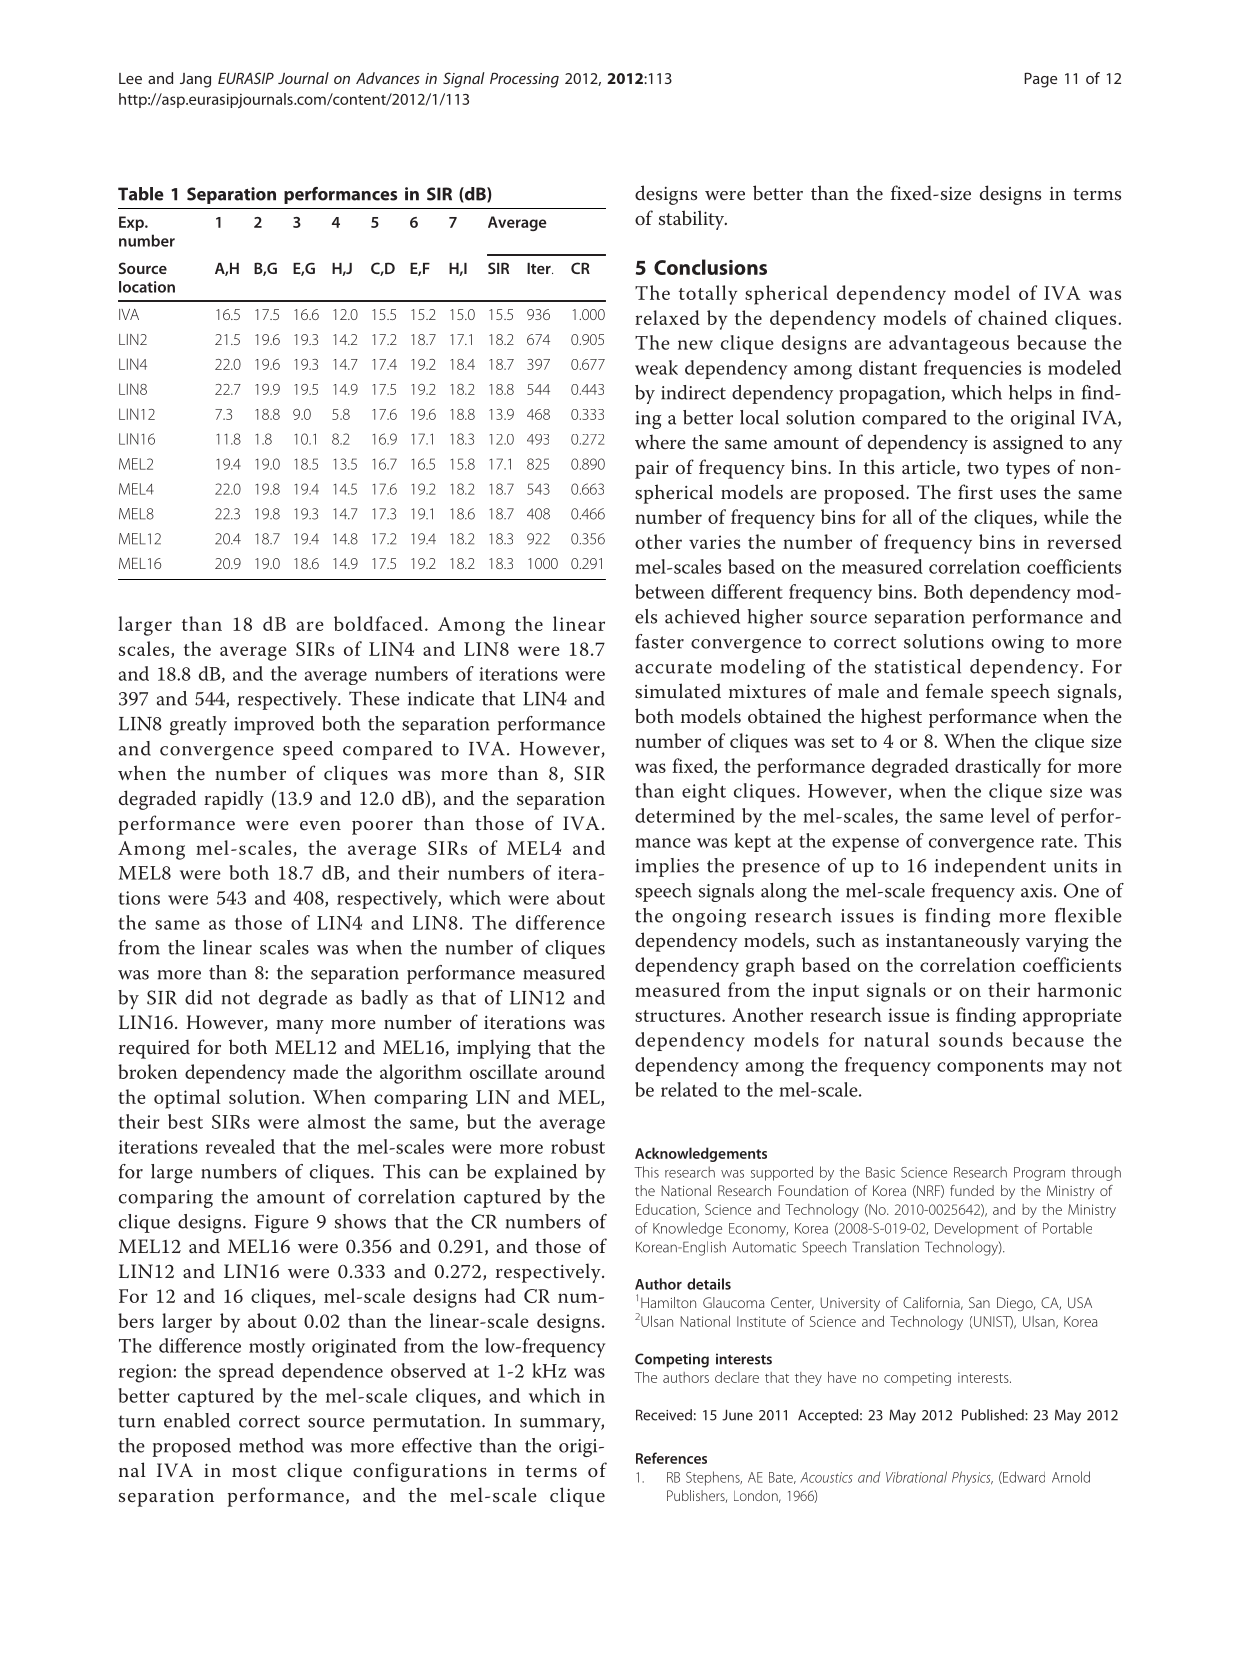 The width and height of the screenshot is (1240, 1653). Describe the element at coordinates (998, 768) in the screenshot. I see `drastically` at that location.
